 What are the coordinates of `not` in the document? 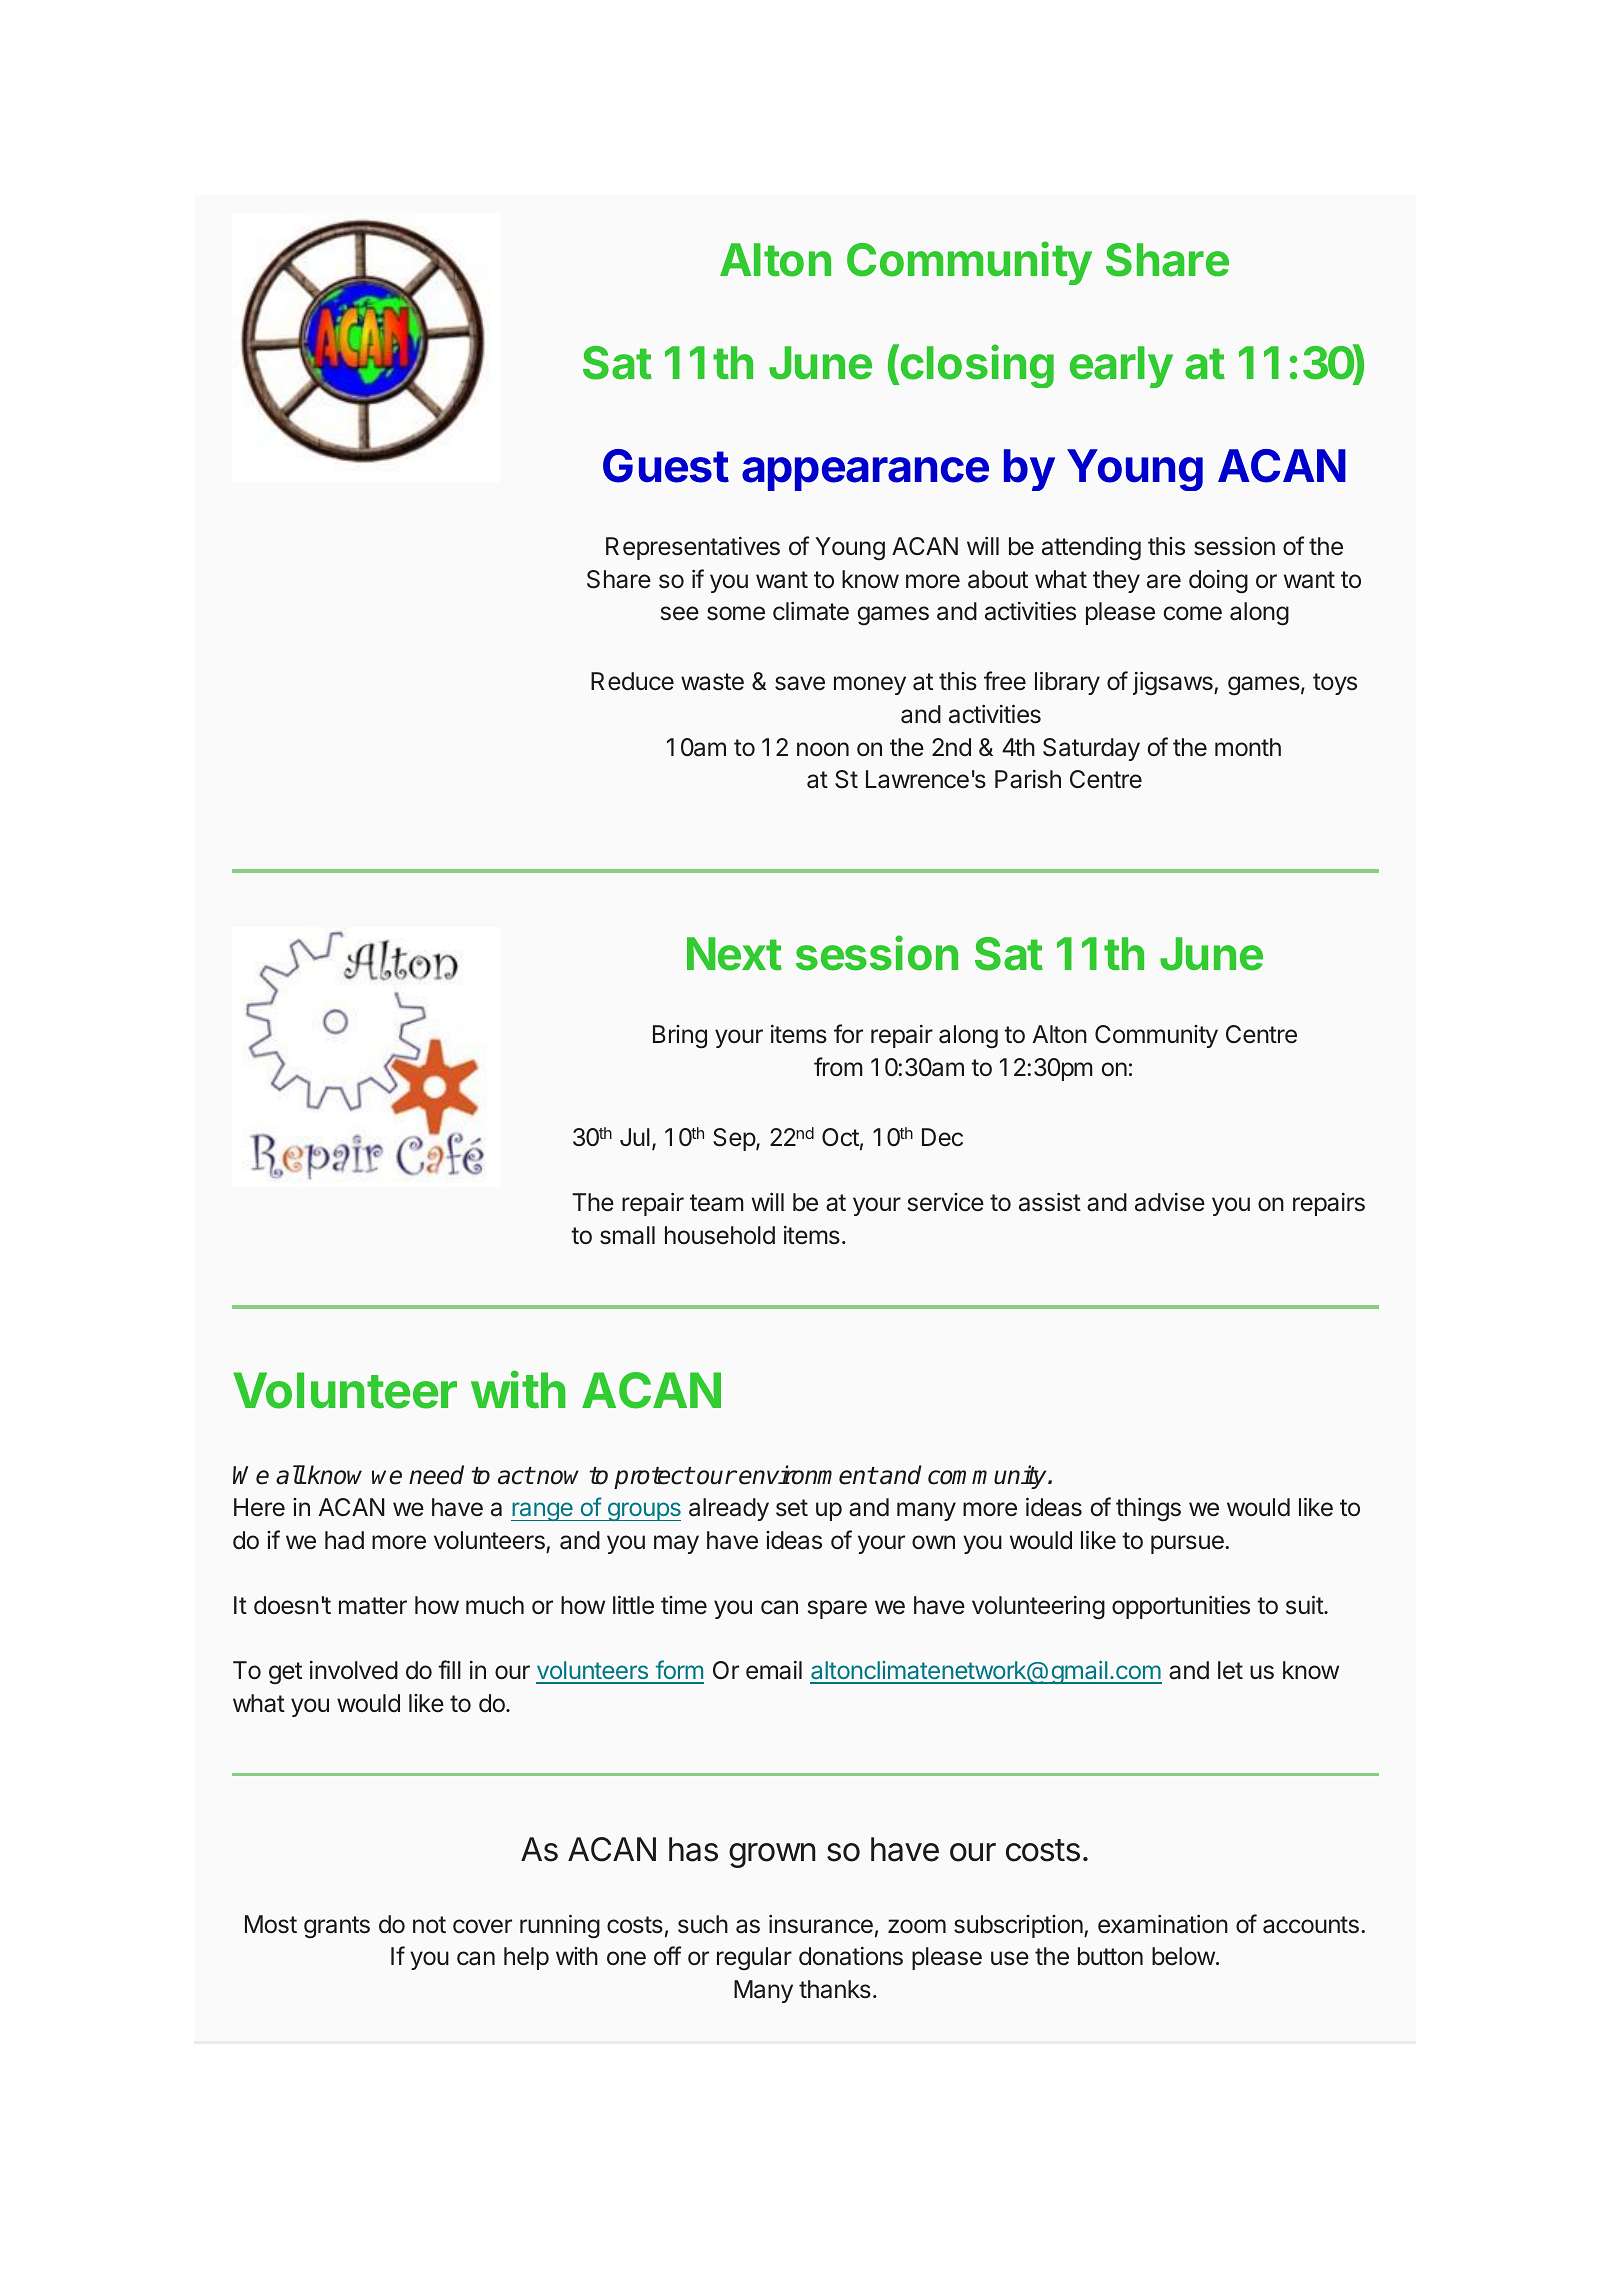 It's located at (429, 1925).
